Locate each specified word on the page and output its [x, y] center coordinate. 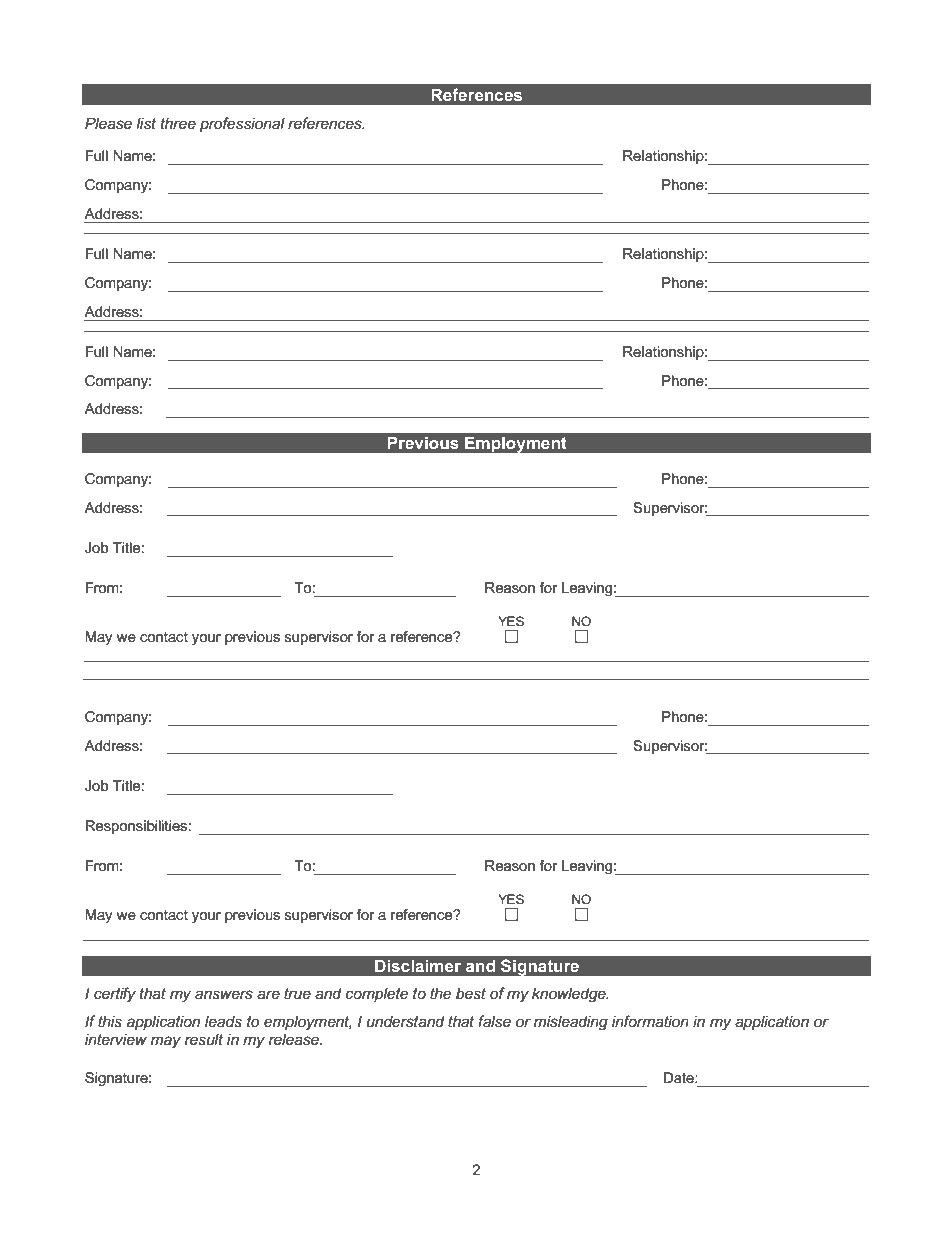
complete [376, 994]
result [204, 1039]
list [146, 123]
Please [108, 123]
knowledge [570, 995]
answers [224, 994]
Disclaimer [418, 965]
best [471, 993]
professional [242, 124]
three [178, 123]
